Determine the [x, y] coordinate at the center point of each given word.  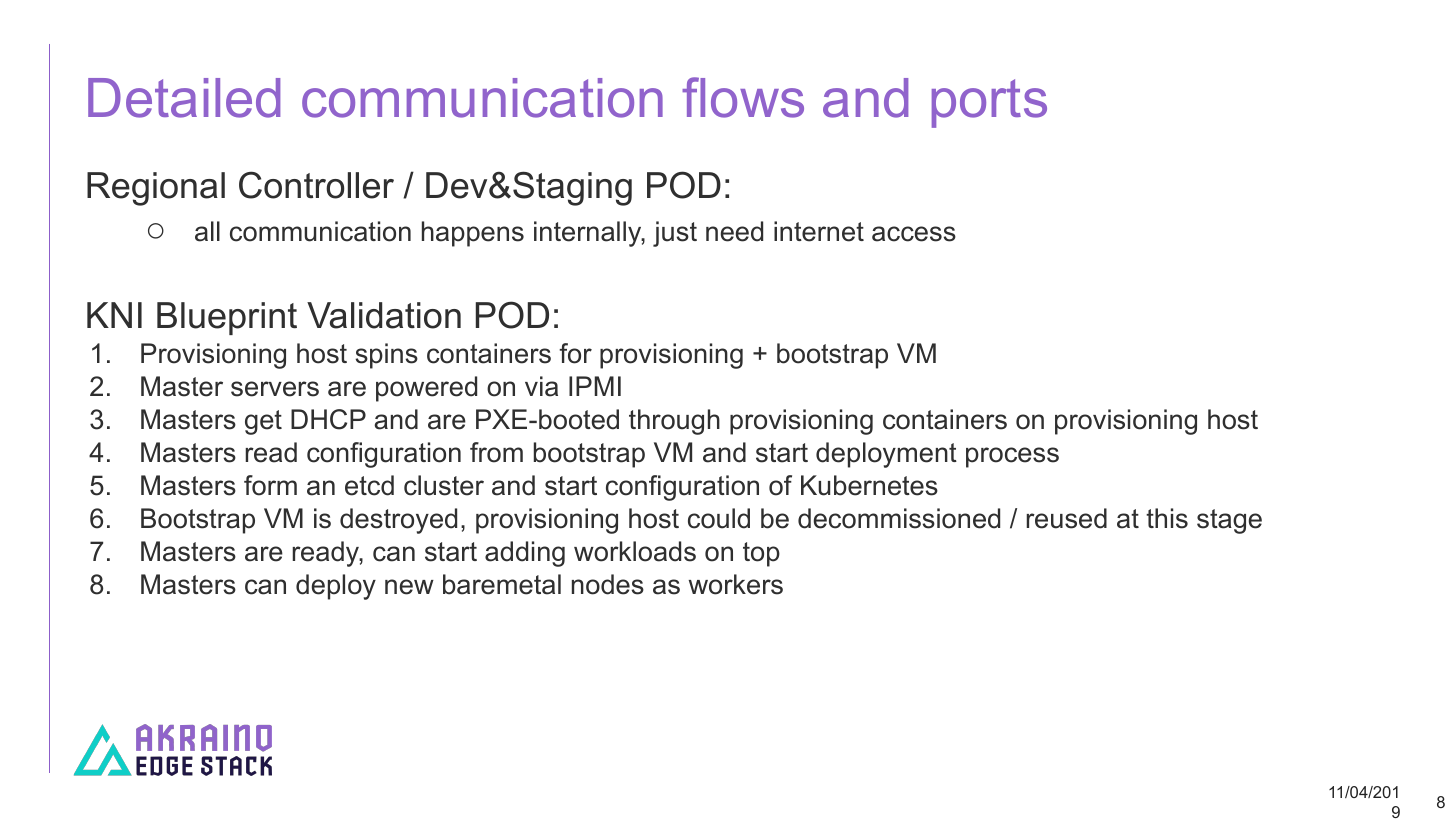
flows [743, 97]
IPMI [595, 386]
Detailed [184, 98]
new [409, 587]
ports [989, 103]
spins [387, 356]
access [914, 234]
